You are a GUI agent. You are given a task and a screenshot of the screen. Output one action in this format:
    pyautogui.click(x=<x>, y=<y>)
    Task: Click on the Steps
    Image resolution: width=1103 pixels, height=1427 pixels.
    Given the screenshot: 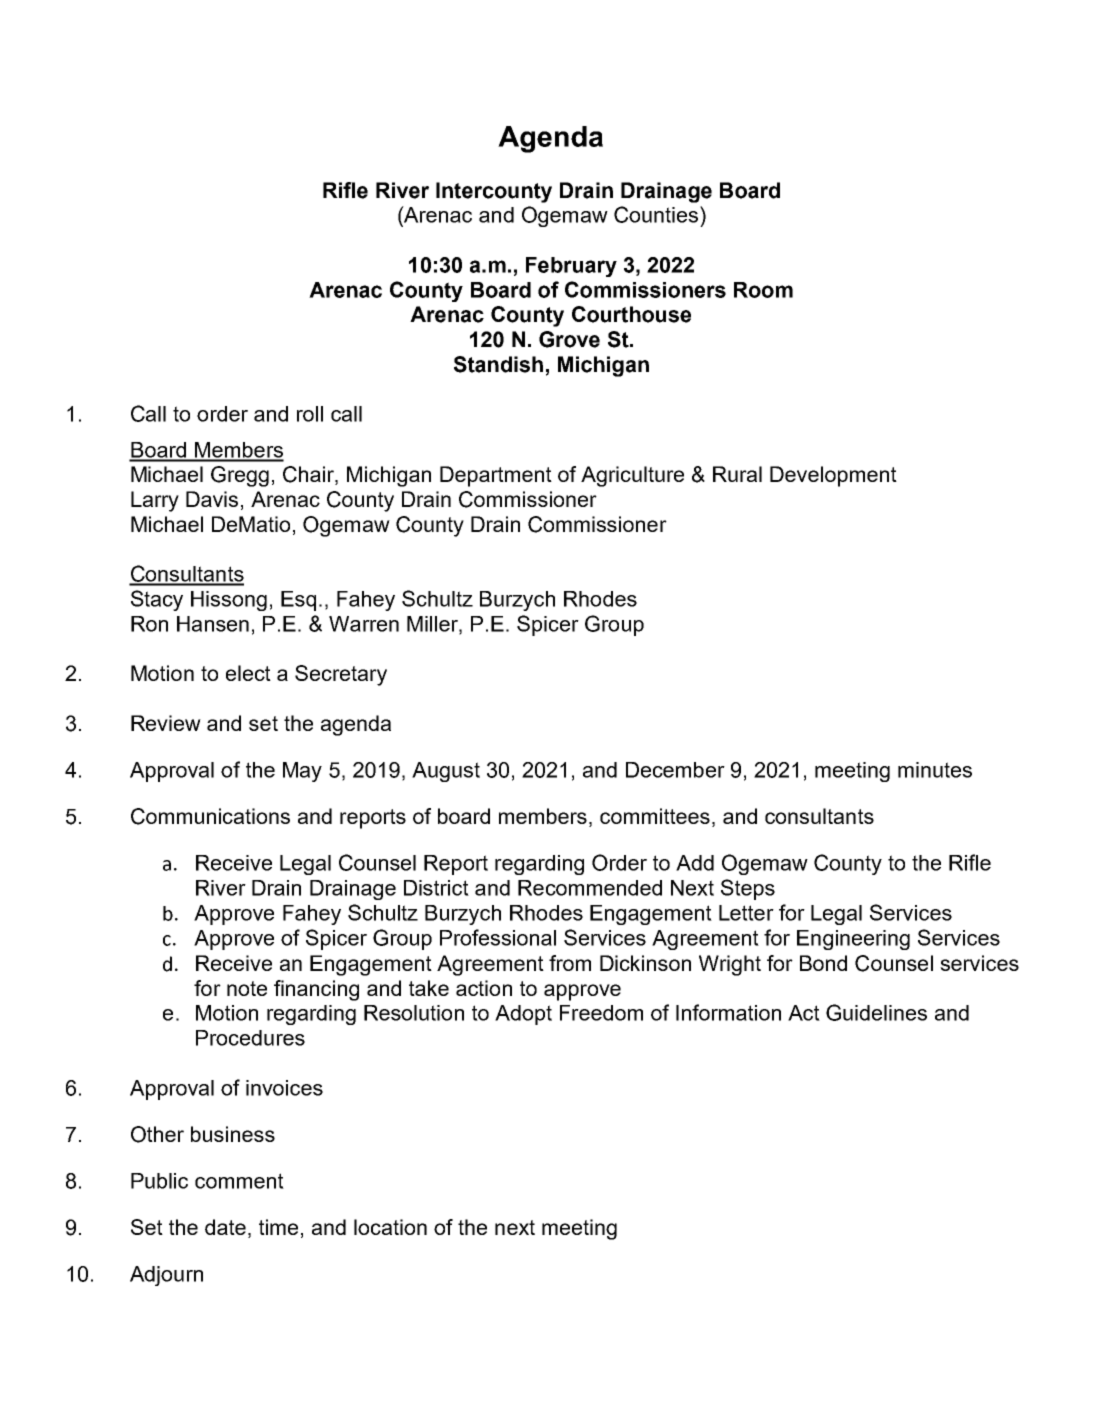 What is the action you would take?
    pyautogui.click(x=748, y=889)
